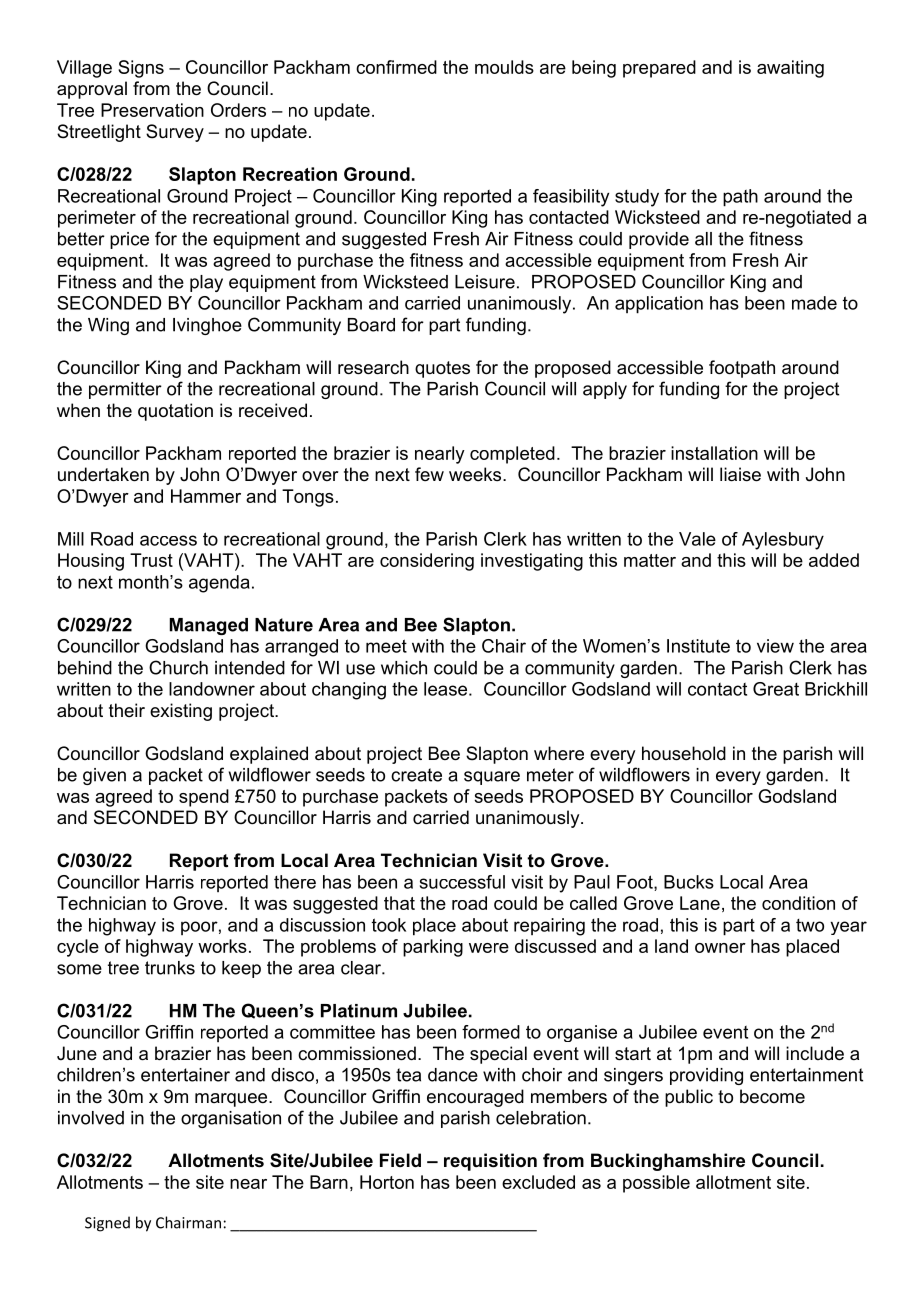 This page has height=1308, width=924. What do you see at coordinates (476, 474) in the page?
I see `weeks` at bounding box center [476, 474].
